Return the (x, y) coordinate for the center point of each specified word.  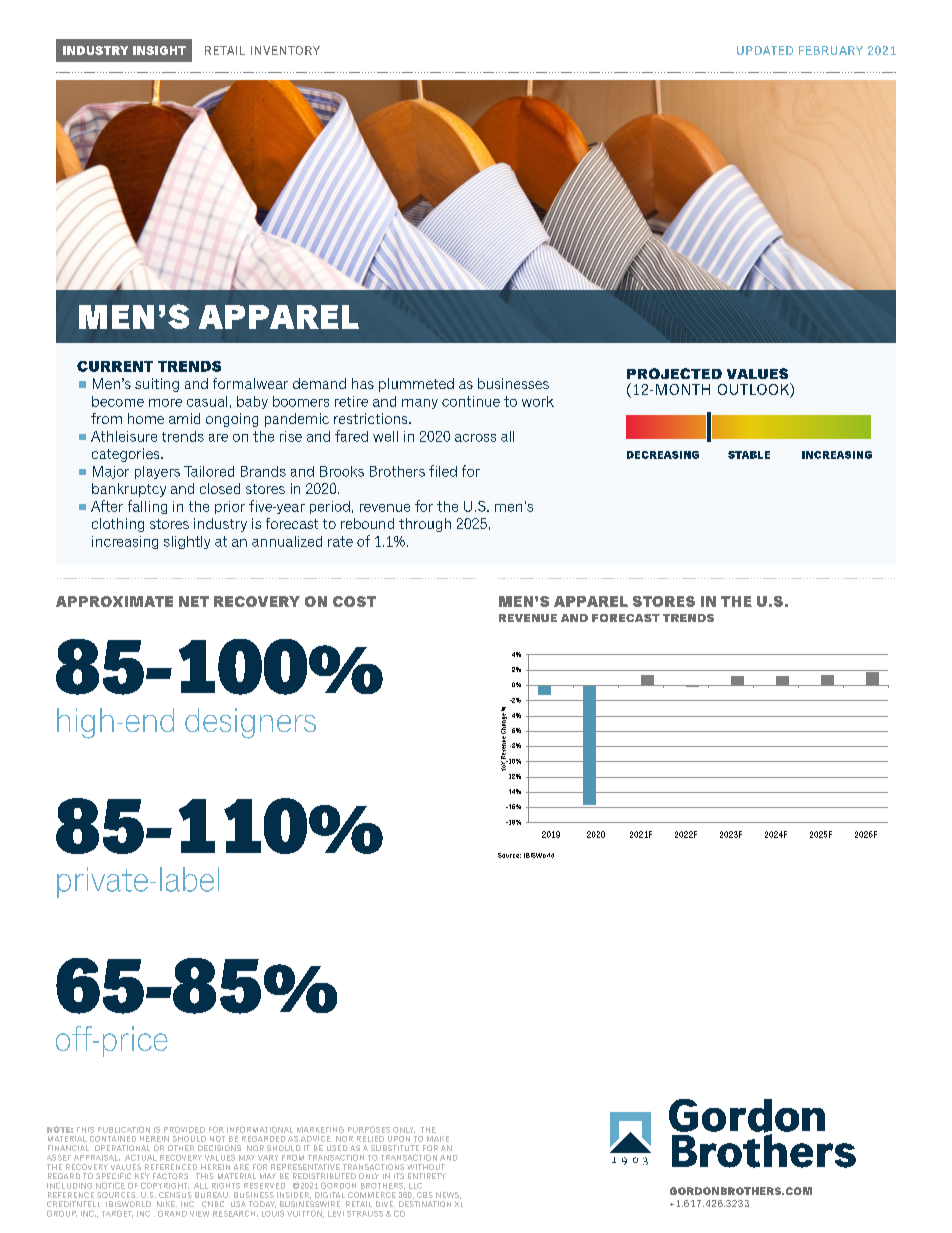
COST (354, 601)
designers (250, 723)
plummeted (416, 385)
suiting (157, 385)
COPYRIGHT (165, 1185)
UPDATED (765, 50)
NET (194, 601)
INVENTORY (285, 50)
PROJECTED (674, 373)
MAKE (438, 1139)
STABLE (749, 455)
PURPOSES (369, 1129)
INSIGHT (159, 50)
